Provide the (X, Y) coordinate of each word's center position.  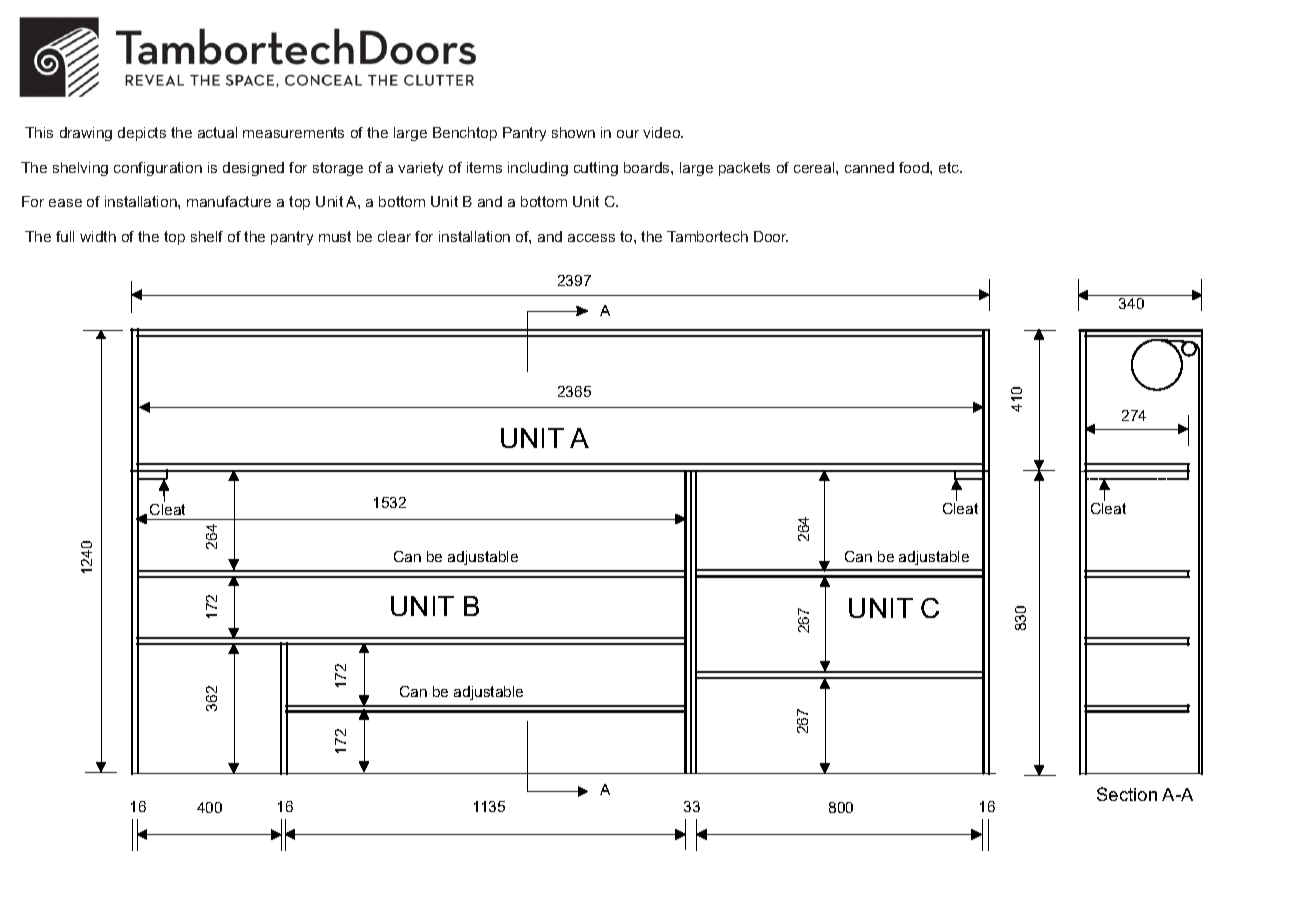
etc (950, 167)
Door (771, 236)
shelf (207, 236)
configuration (158, 169)
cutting (596, 169)
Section (1127, 794)
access (591, 238)
